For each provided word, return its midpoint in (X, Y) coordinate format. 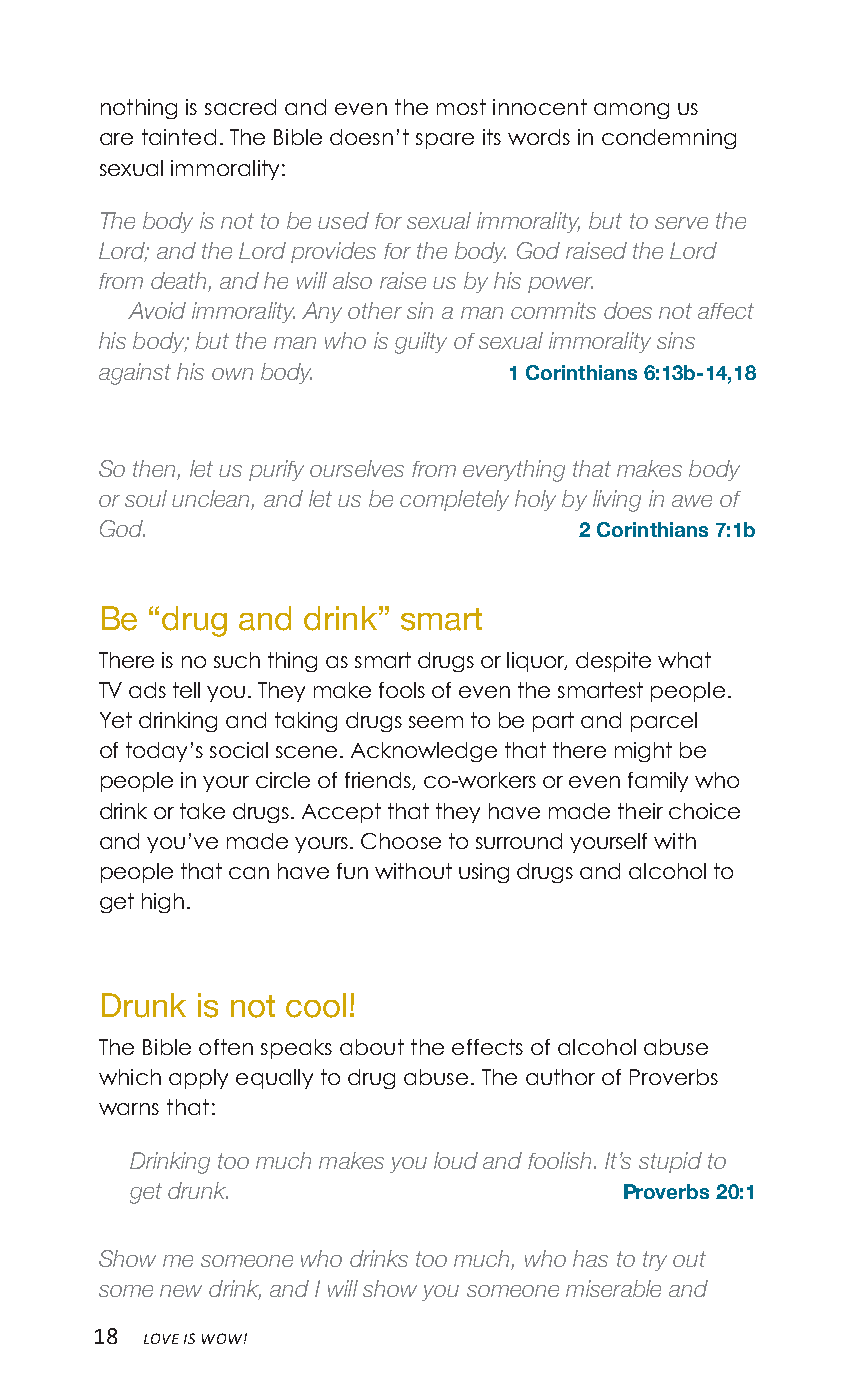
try (655, 1261)
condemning (669, 139)
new (181, 1291)
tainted (179, 137)
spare (445, 141)
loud (456, 1160)
